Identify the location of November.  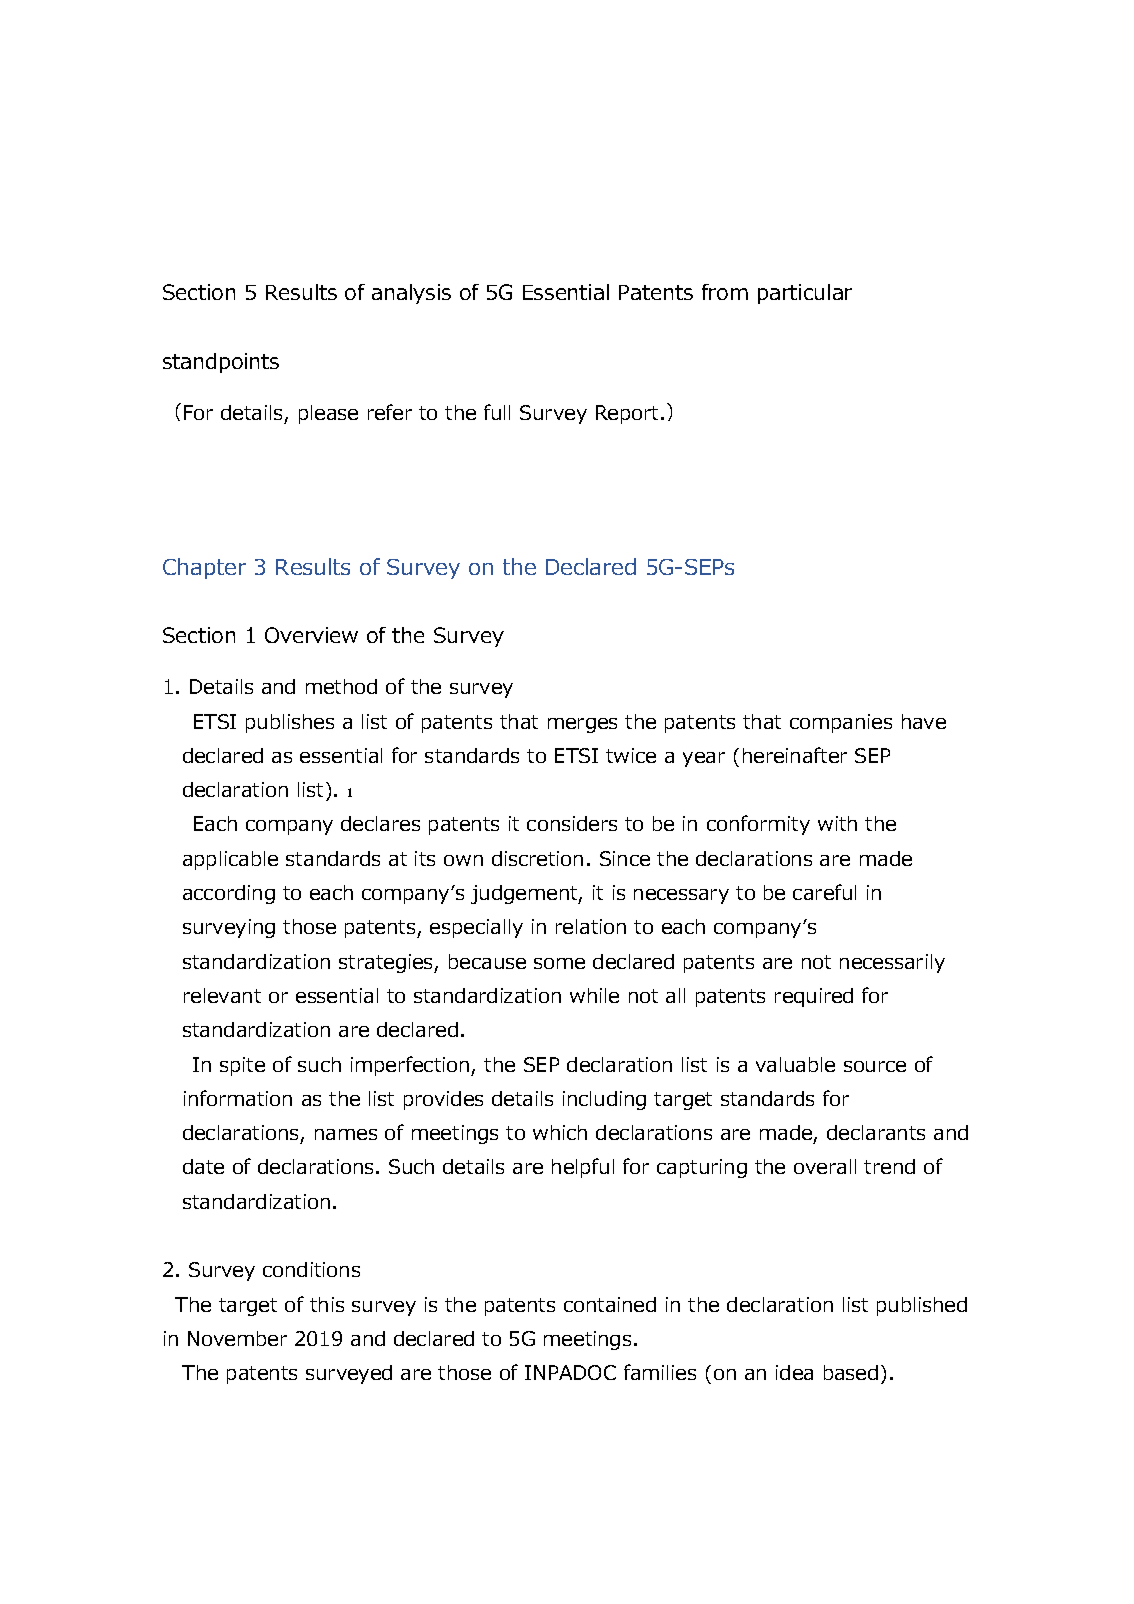
(237, 1338).
